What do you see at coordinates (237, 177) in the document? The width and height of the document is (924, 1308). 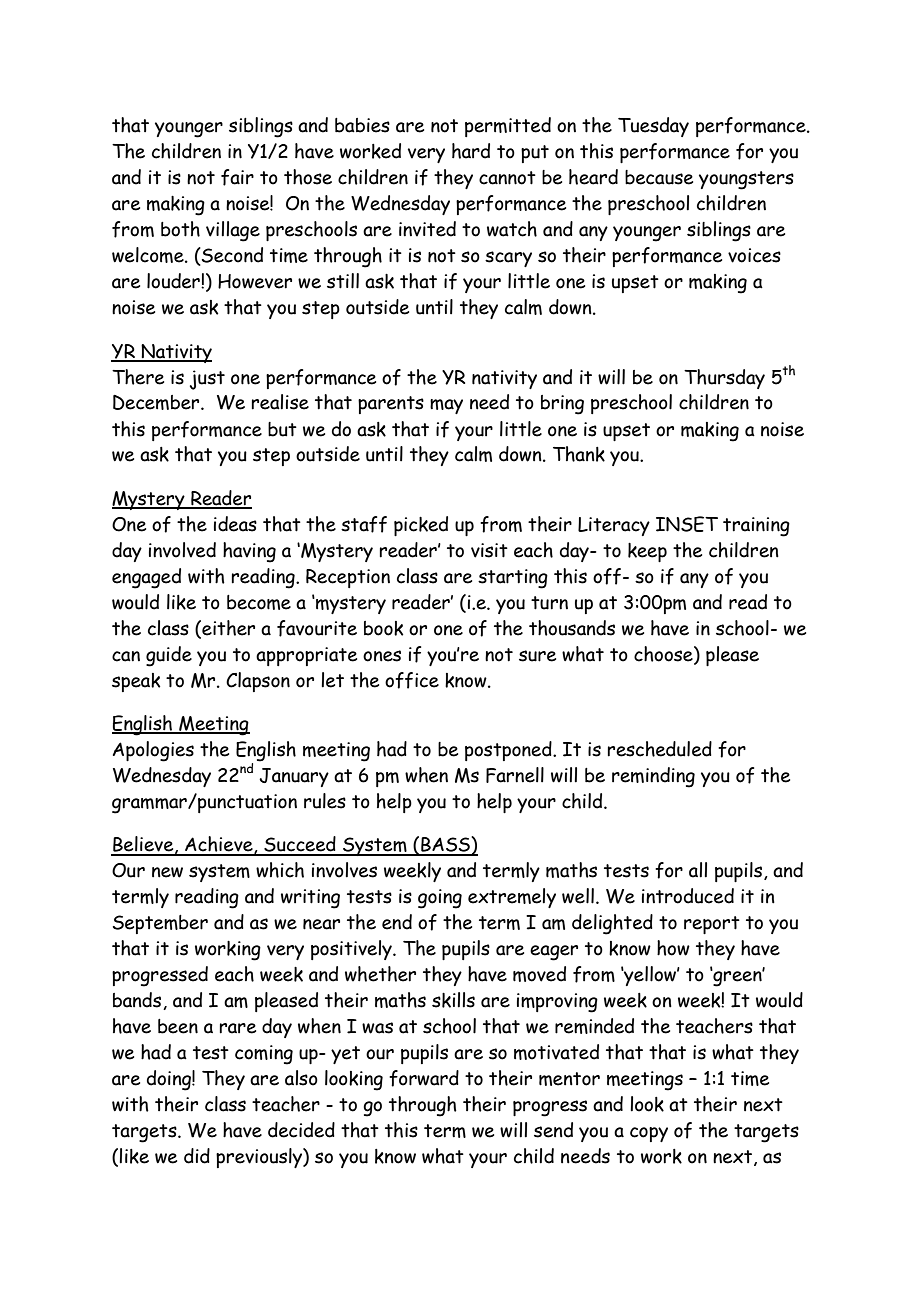 I see `fair` at bounding box center [237, 177].
